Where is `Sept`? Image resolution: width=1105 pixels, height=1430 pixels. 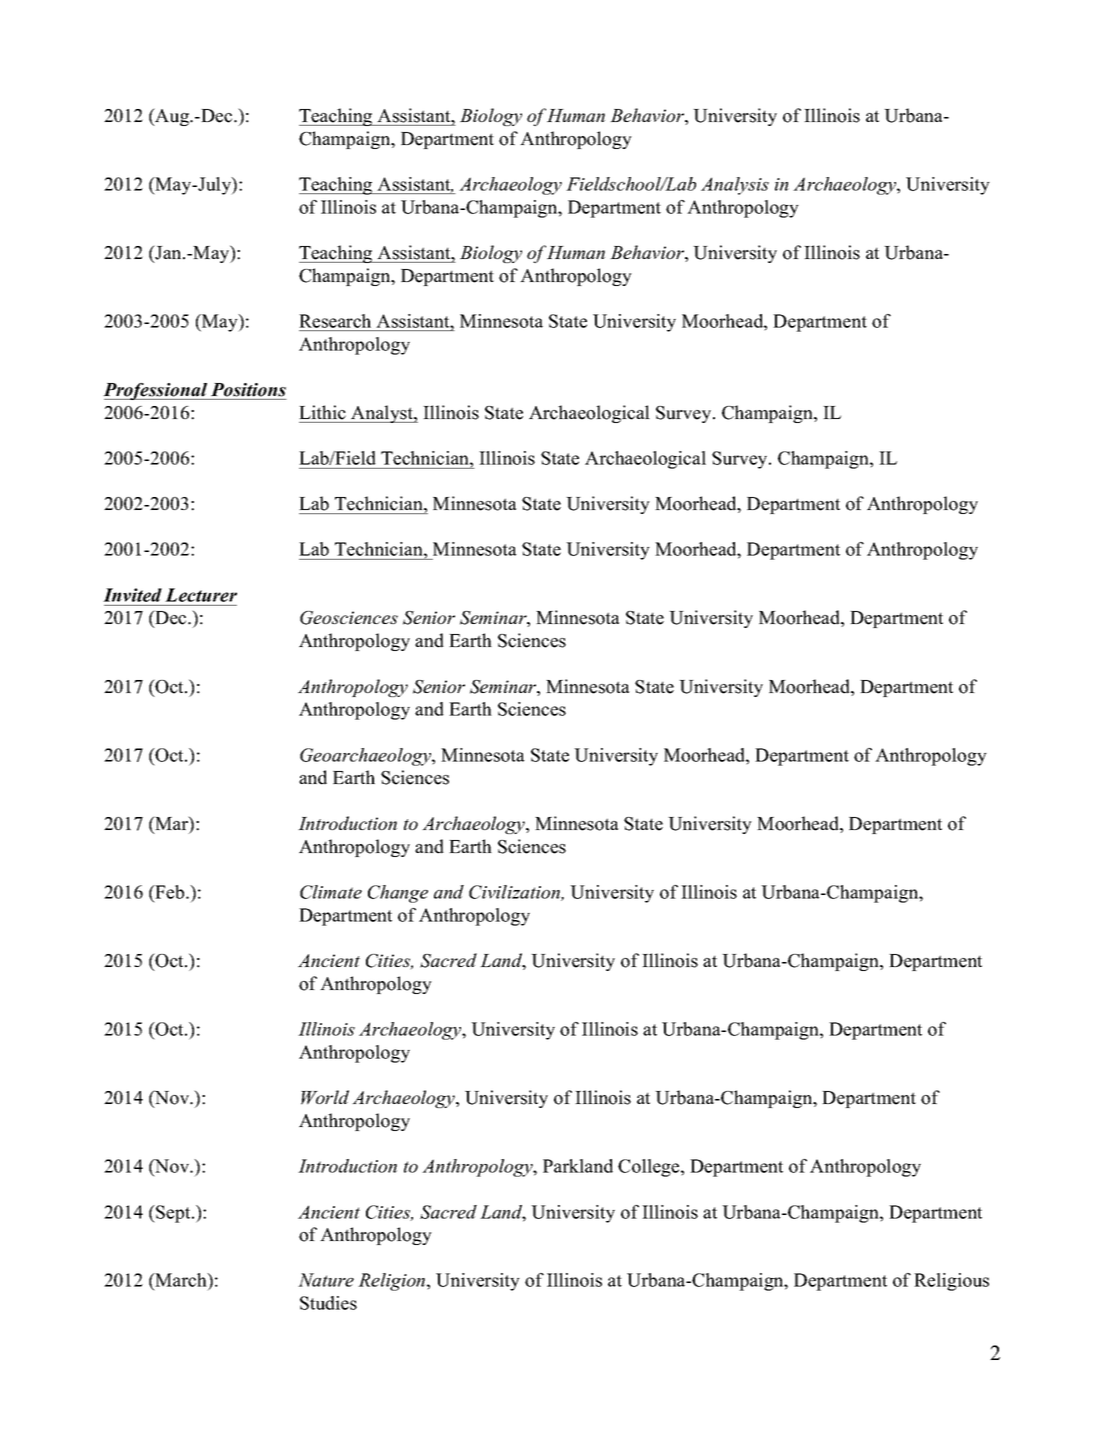 Sept is located at coordinates (173, 1214).
